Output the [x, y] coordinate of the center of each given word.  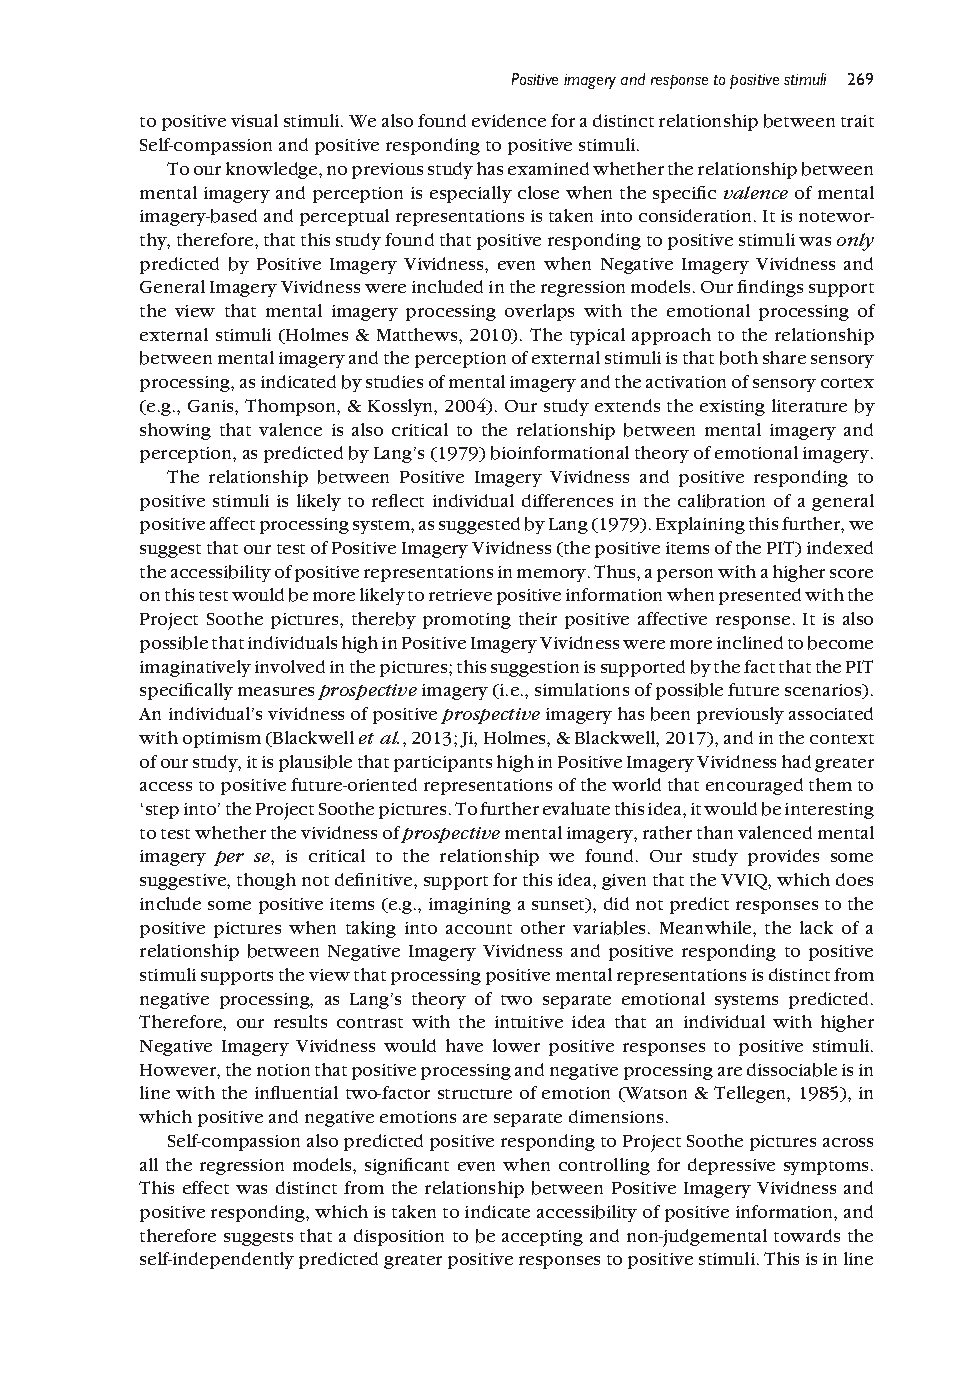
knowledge [273, 170]
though [266, 881]
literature [809, 405]
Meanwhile [707, 927]
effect [206, 1187]
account [479, 929]
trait [857, 121]
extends [627, 405]
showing [175, 431]
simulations [582, 689]
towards [807, 1235]
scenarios [824, 691]
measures [276, 691]
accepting [542, 1238]
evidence [509, 120]
